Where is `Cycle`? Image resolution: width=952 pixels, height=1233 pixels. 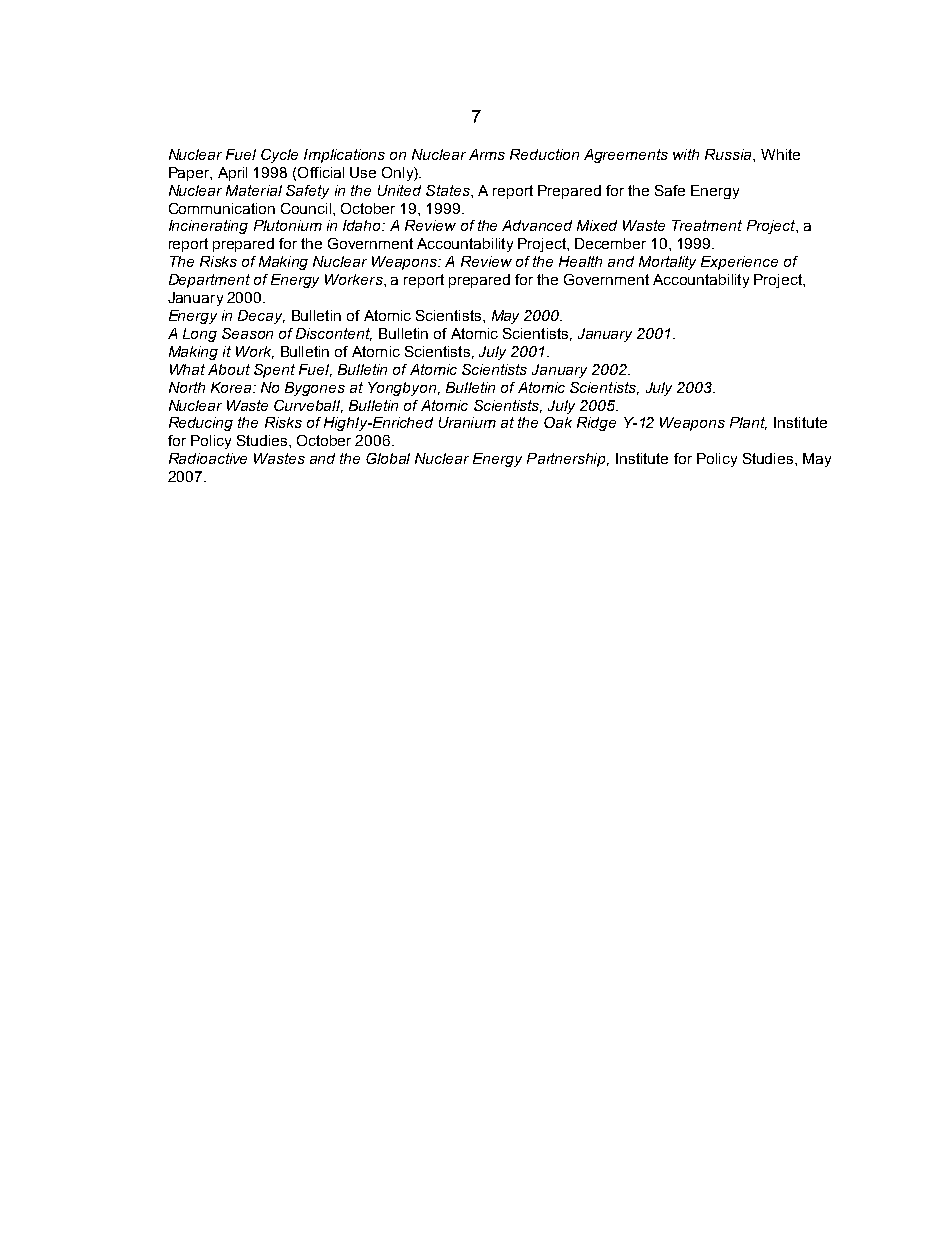
Cycle is located at coordinates (279, 156).
